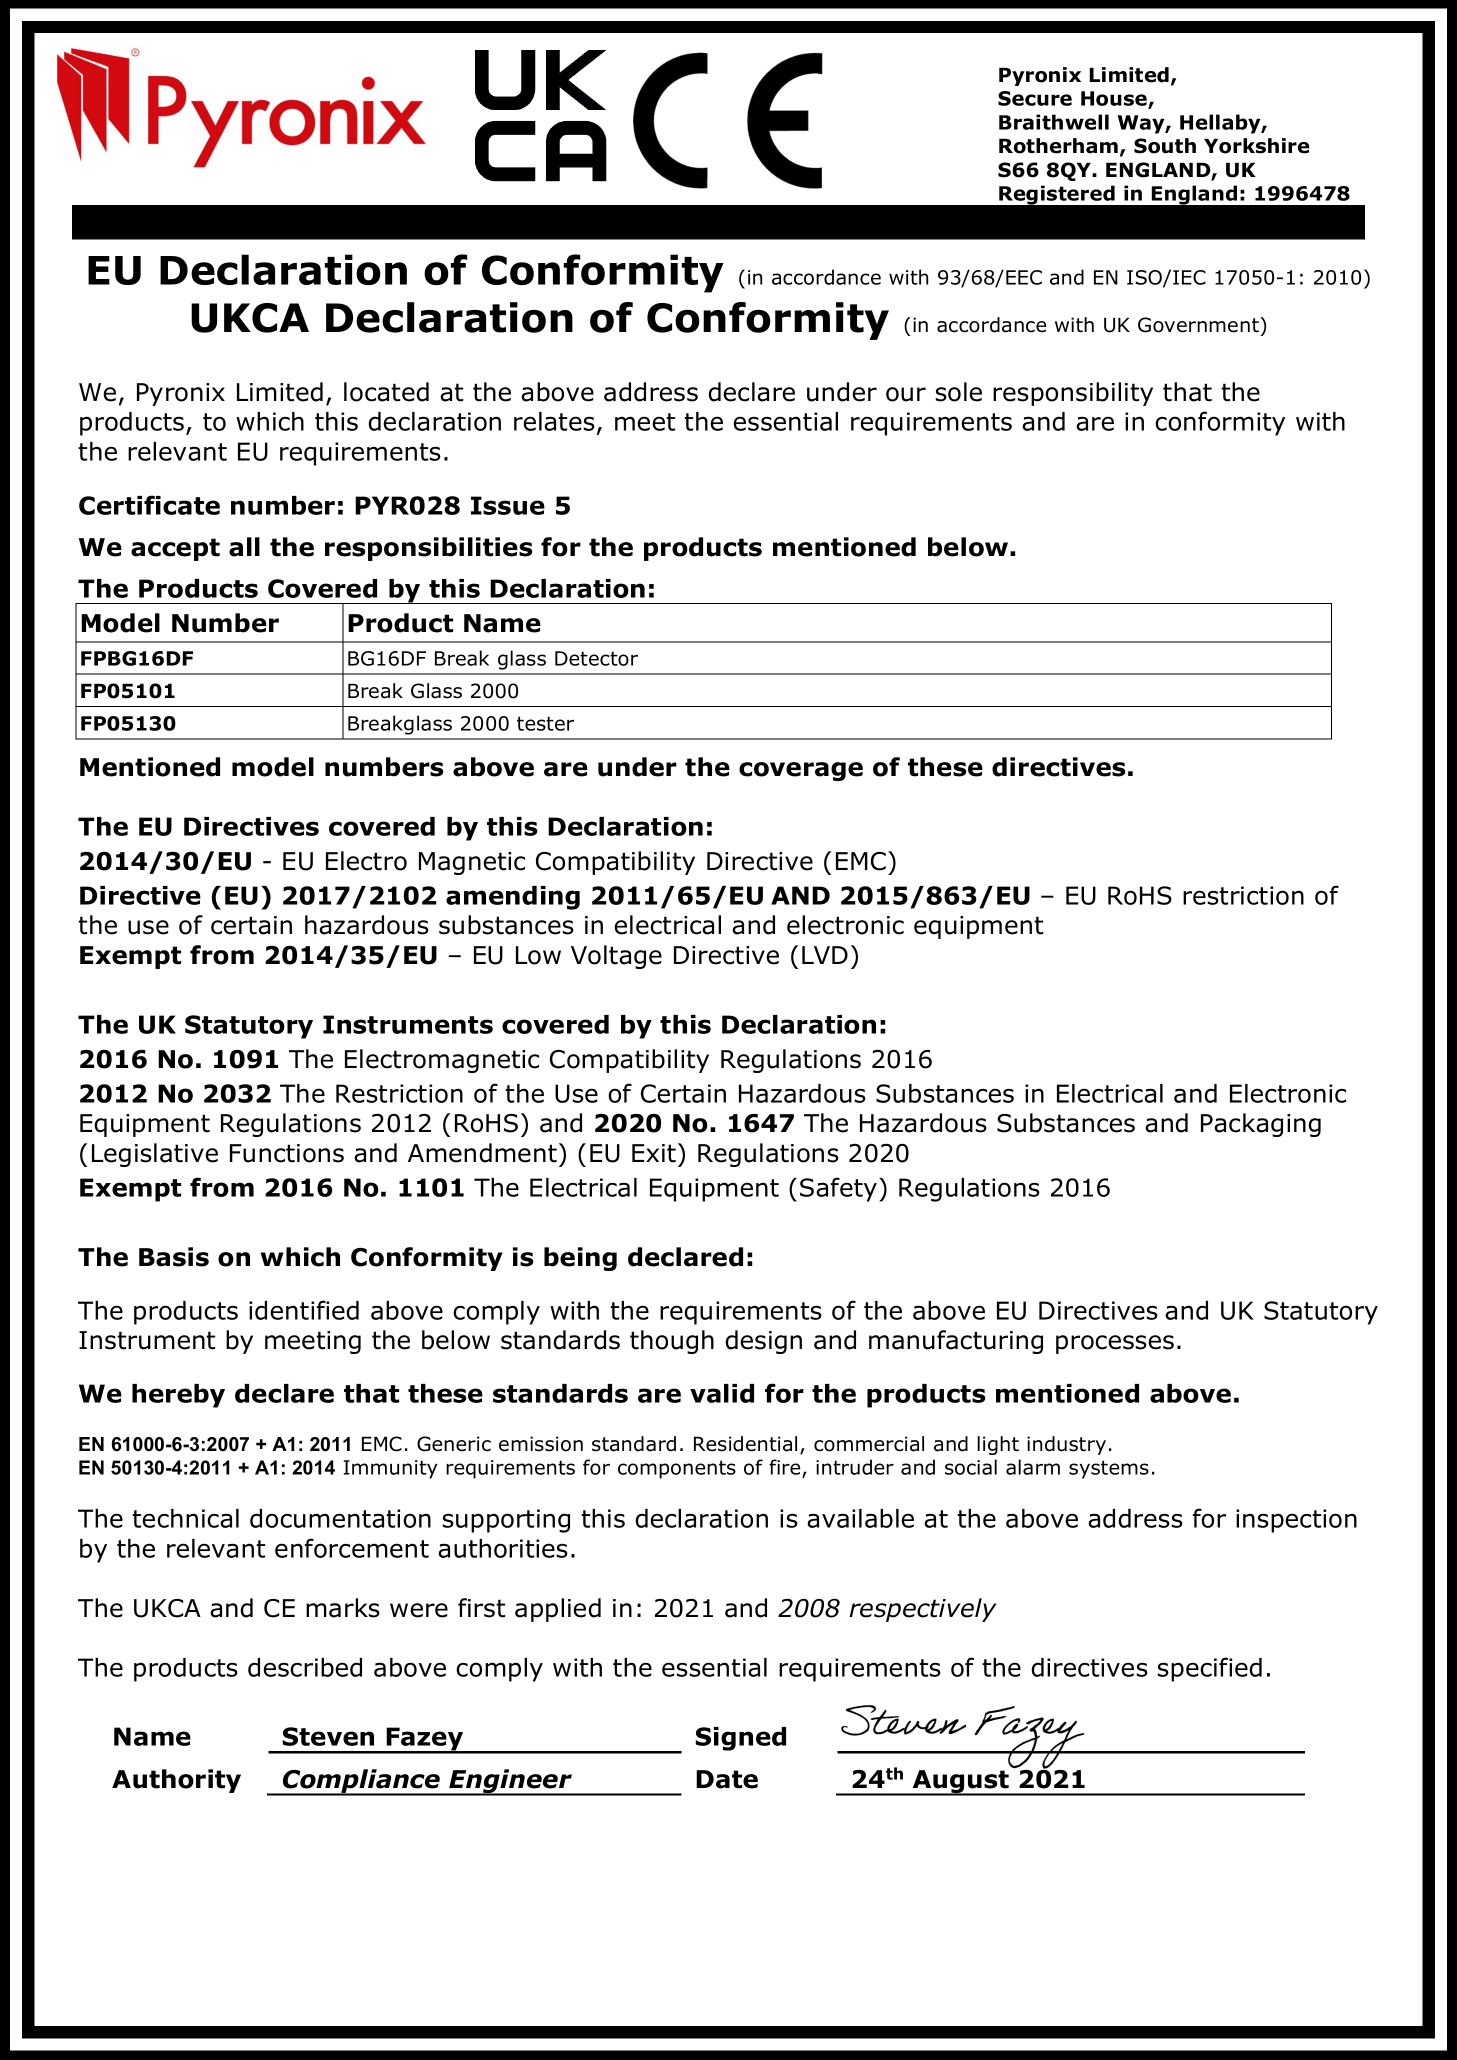 This screenshot has height=2060, width=1457. Describe the element at coordinates (654, 1153) in the screenshot. I see `Exit` at that location.
